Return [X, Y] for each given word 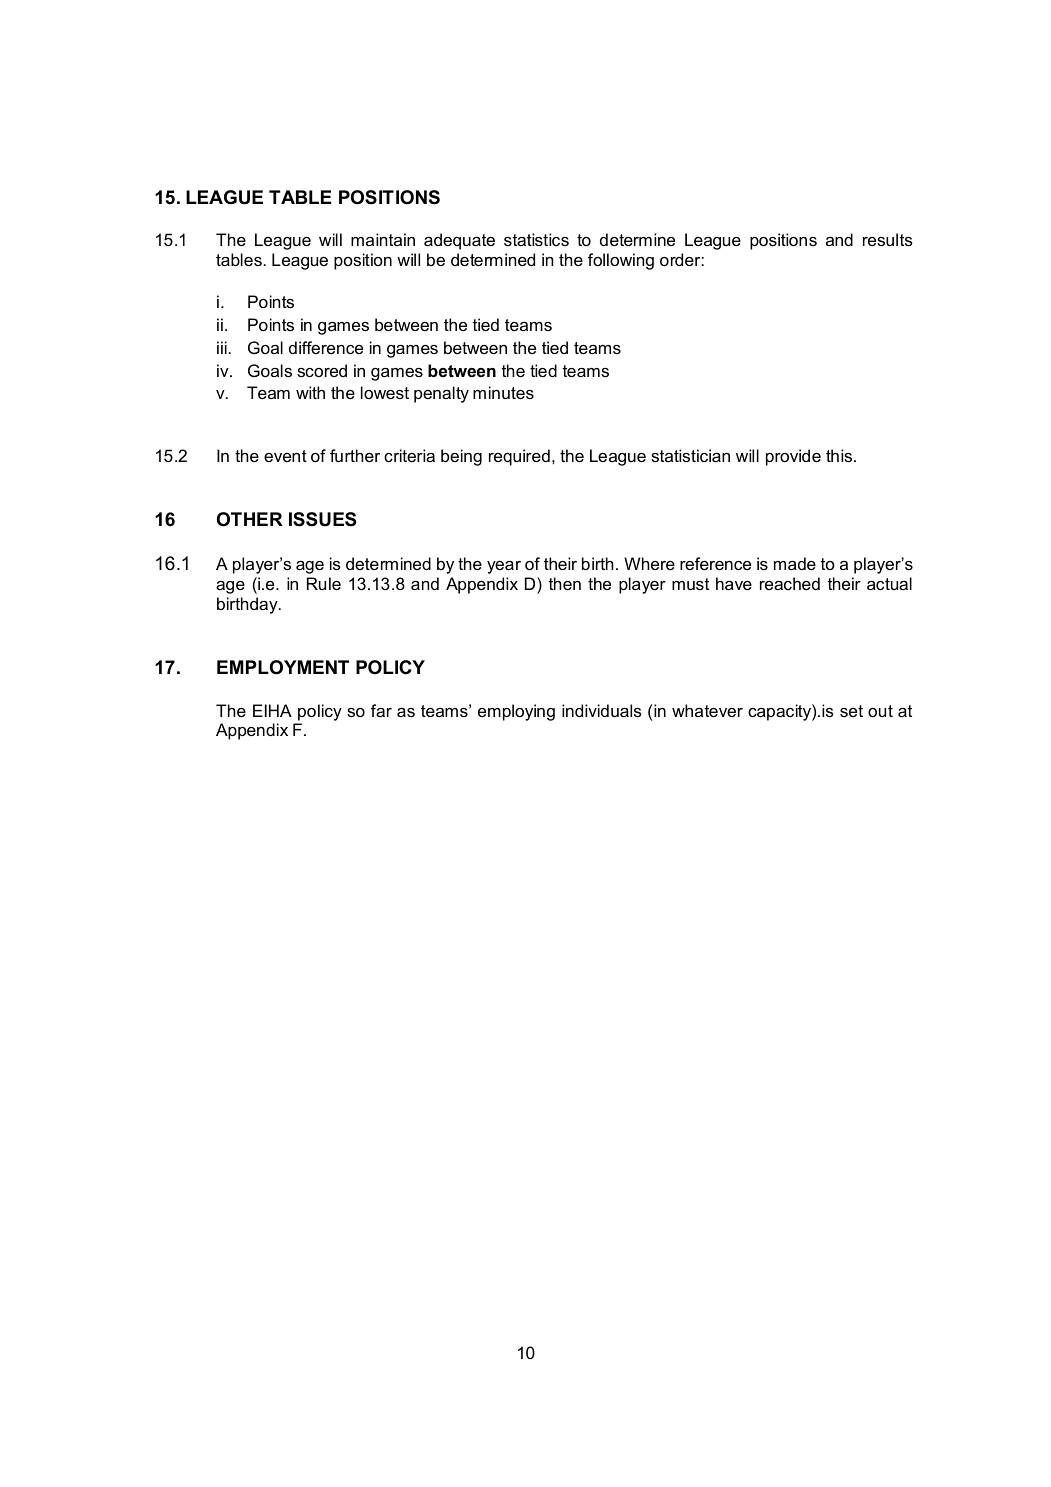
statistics [536, 239]
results [888, 239]
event [285, 456]
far [381, 710]
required [519, 457]
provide [793, 457]
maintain [383, 239]
